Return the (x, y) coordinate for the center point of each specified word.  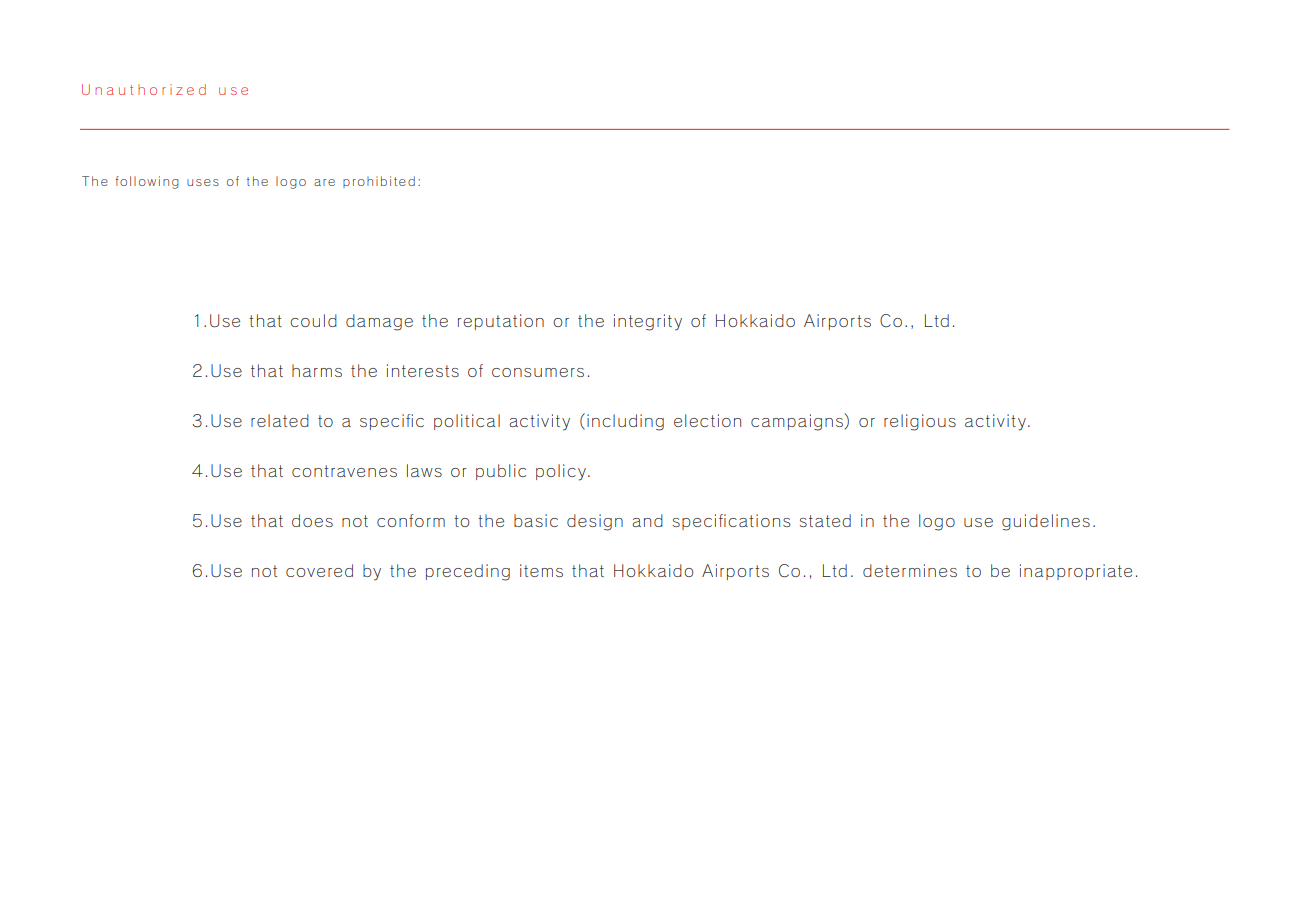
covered (319, 570)
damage (379, 322)
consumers (538, 372)
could (313, 320)
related (280, 420)
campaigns (798, 422)
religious (920, 422)
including (625, 422)
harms (317, 370)
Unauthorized (144, 89)
